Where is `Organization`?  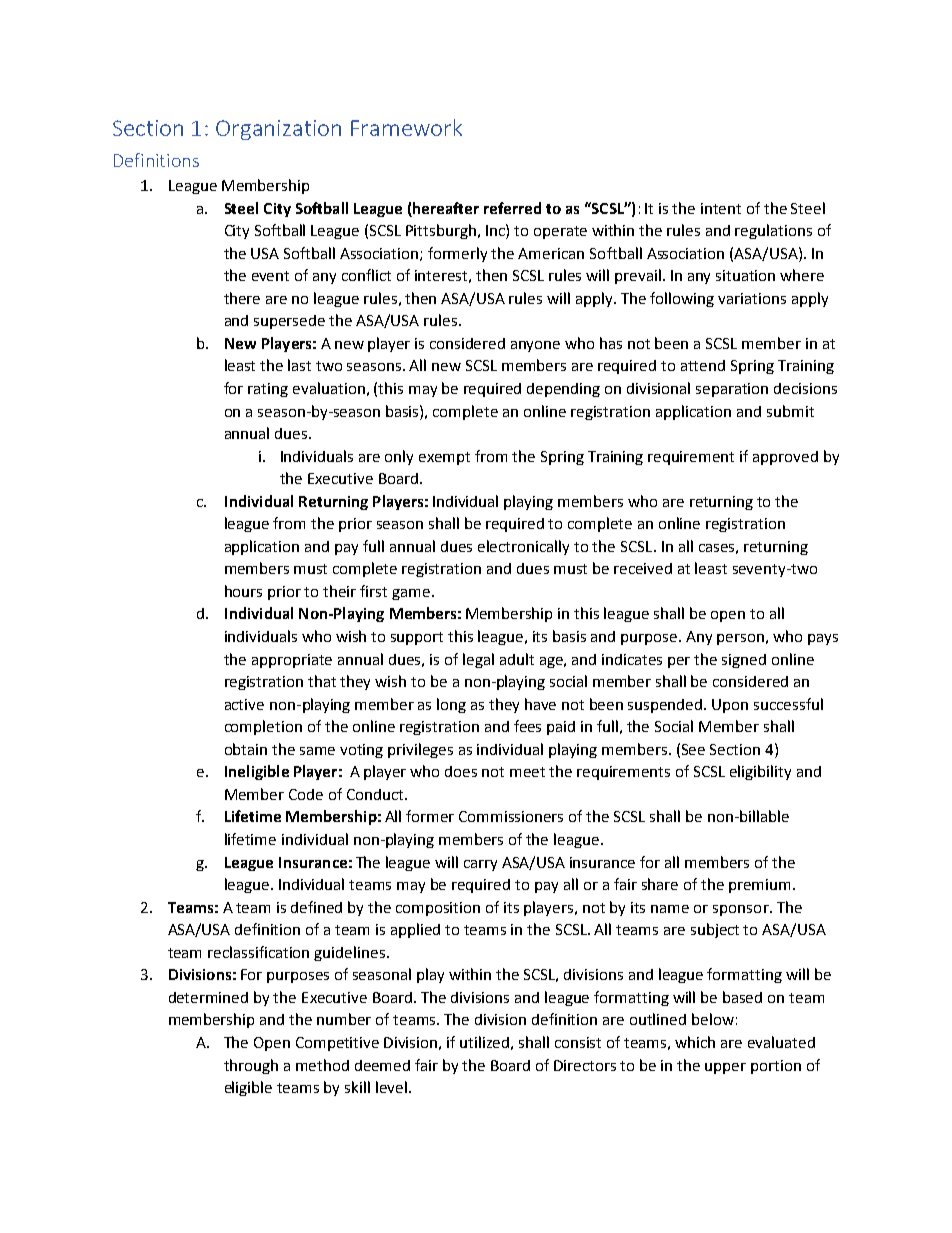 Organization is located at coordinates (278, 130).
